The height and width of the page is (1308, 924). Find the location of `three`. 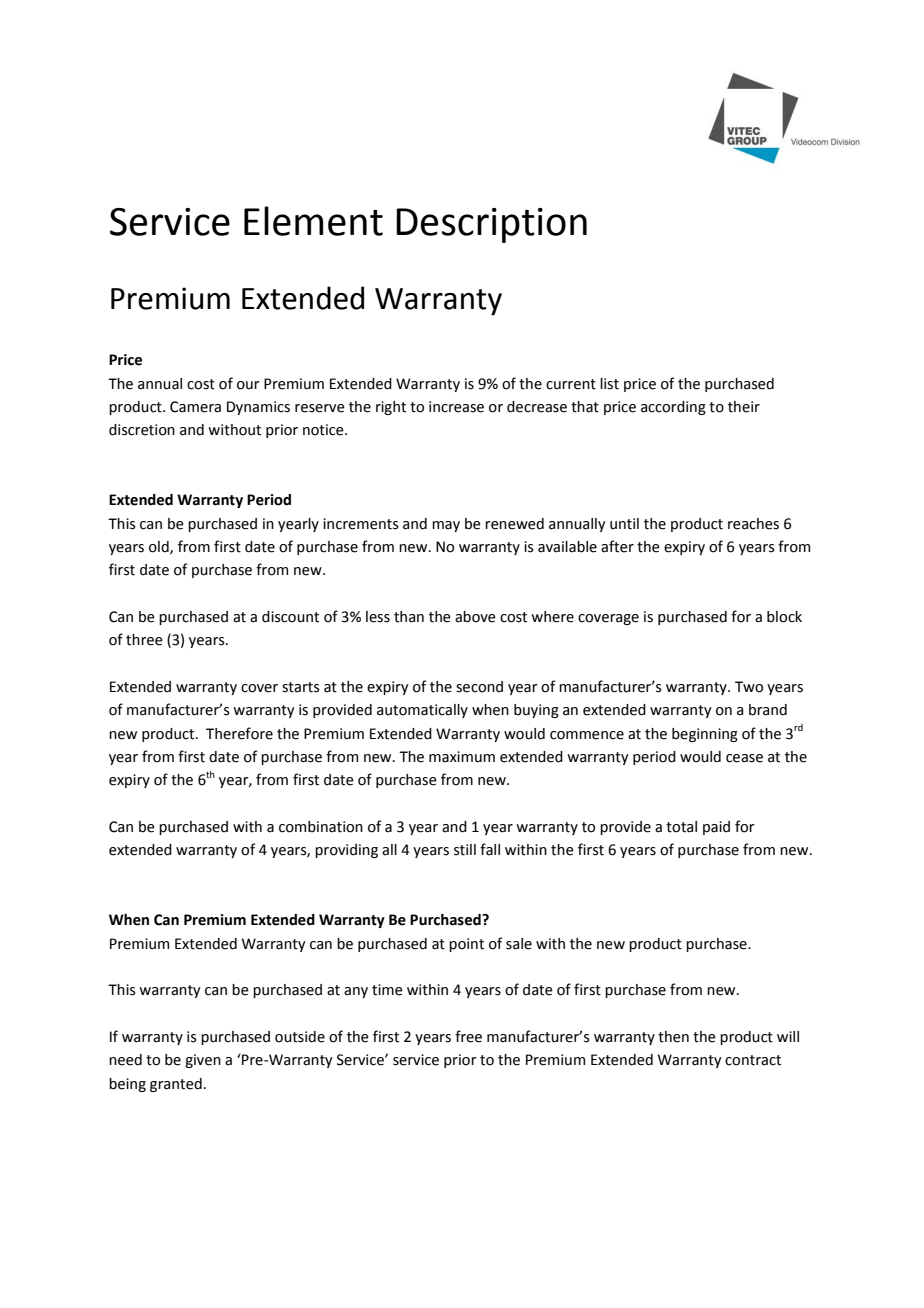

three is located at coordinates (144, 640).
